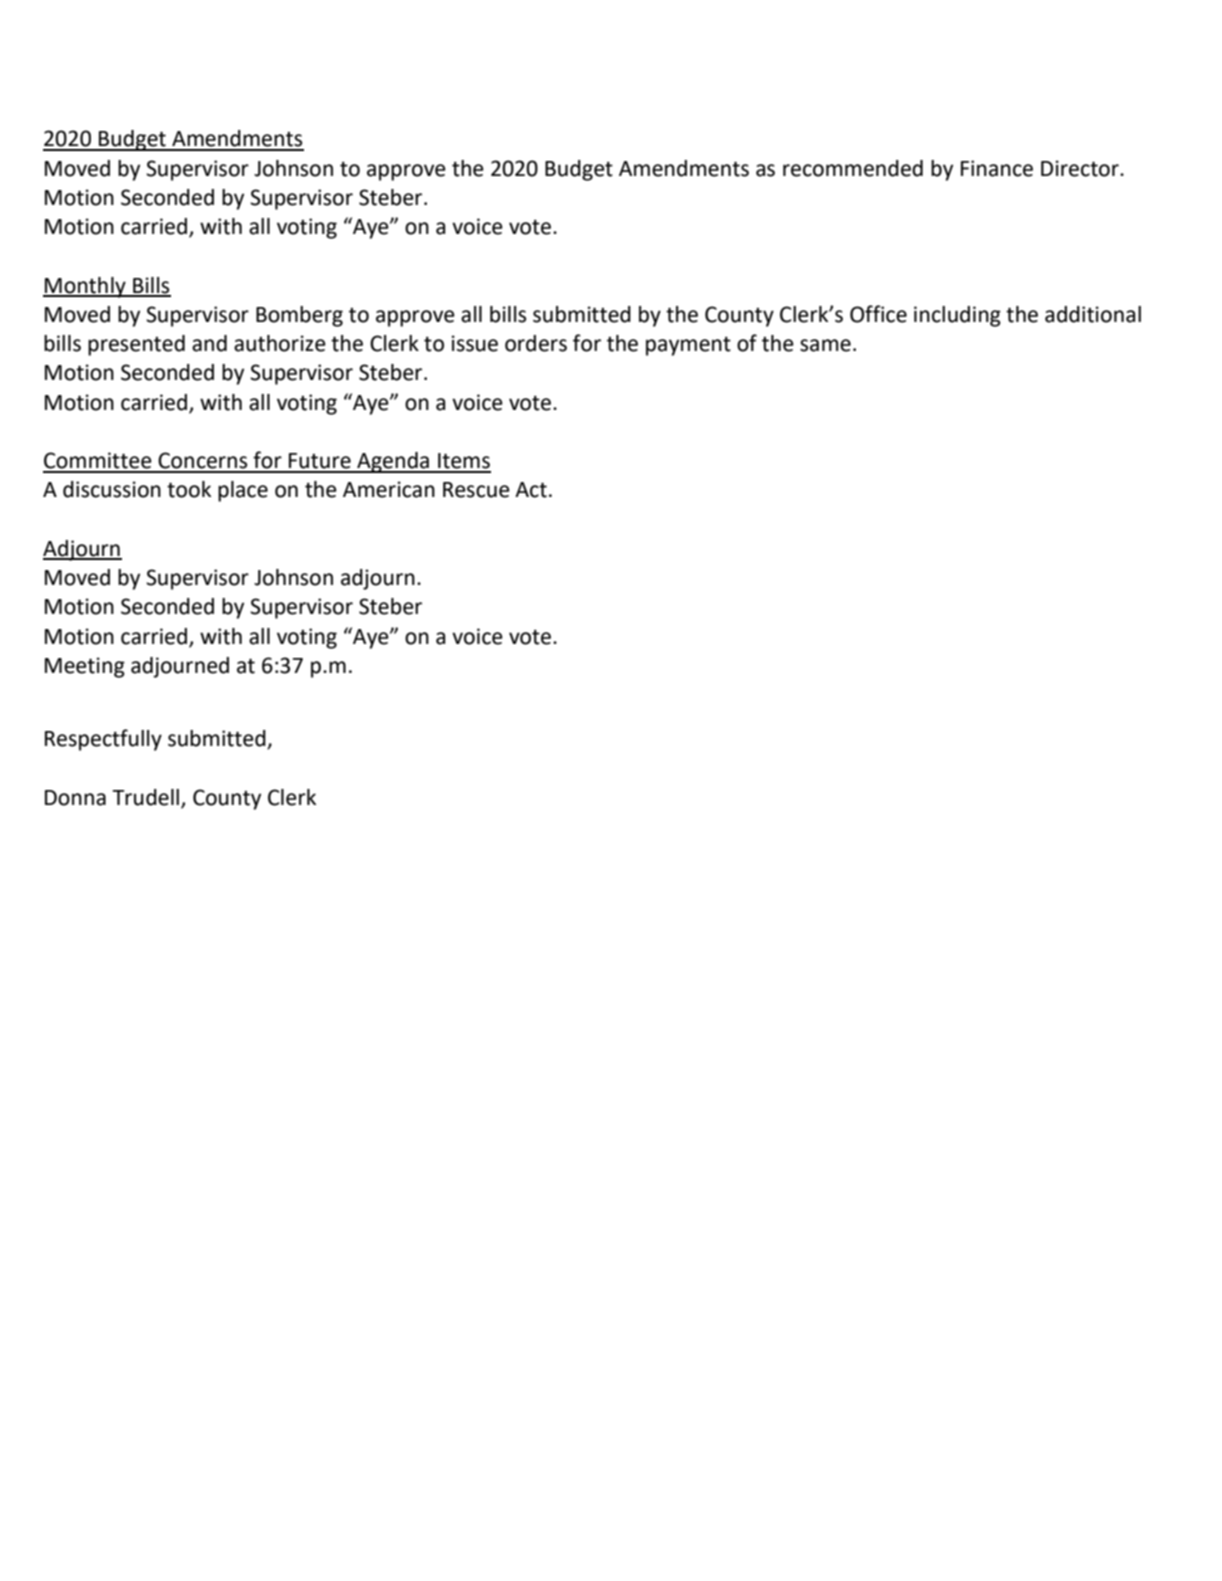 This page has width=1222, height=1581. I want to click on Act, so click(531, 490).
